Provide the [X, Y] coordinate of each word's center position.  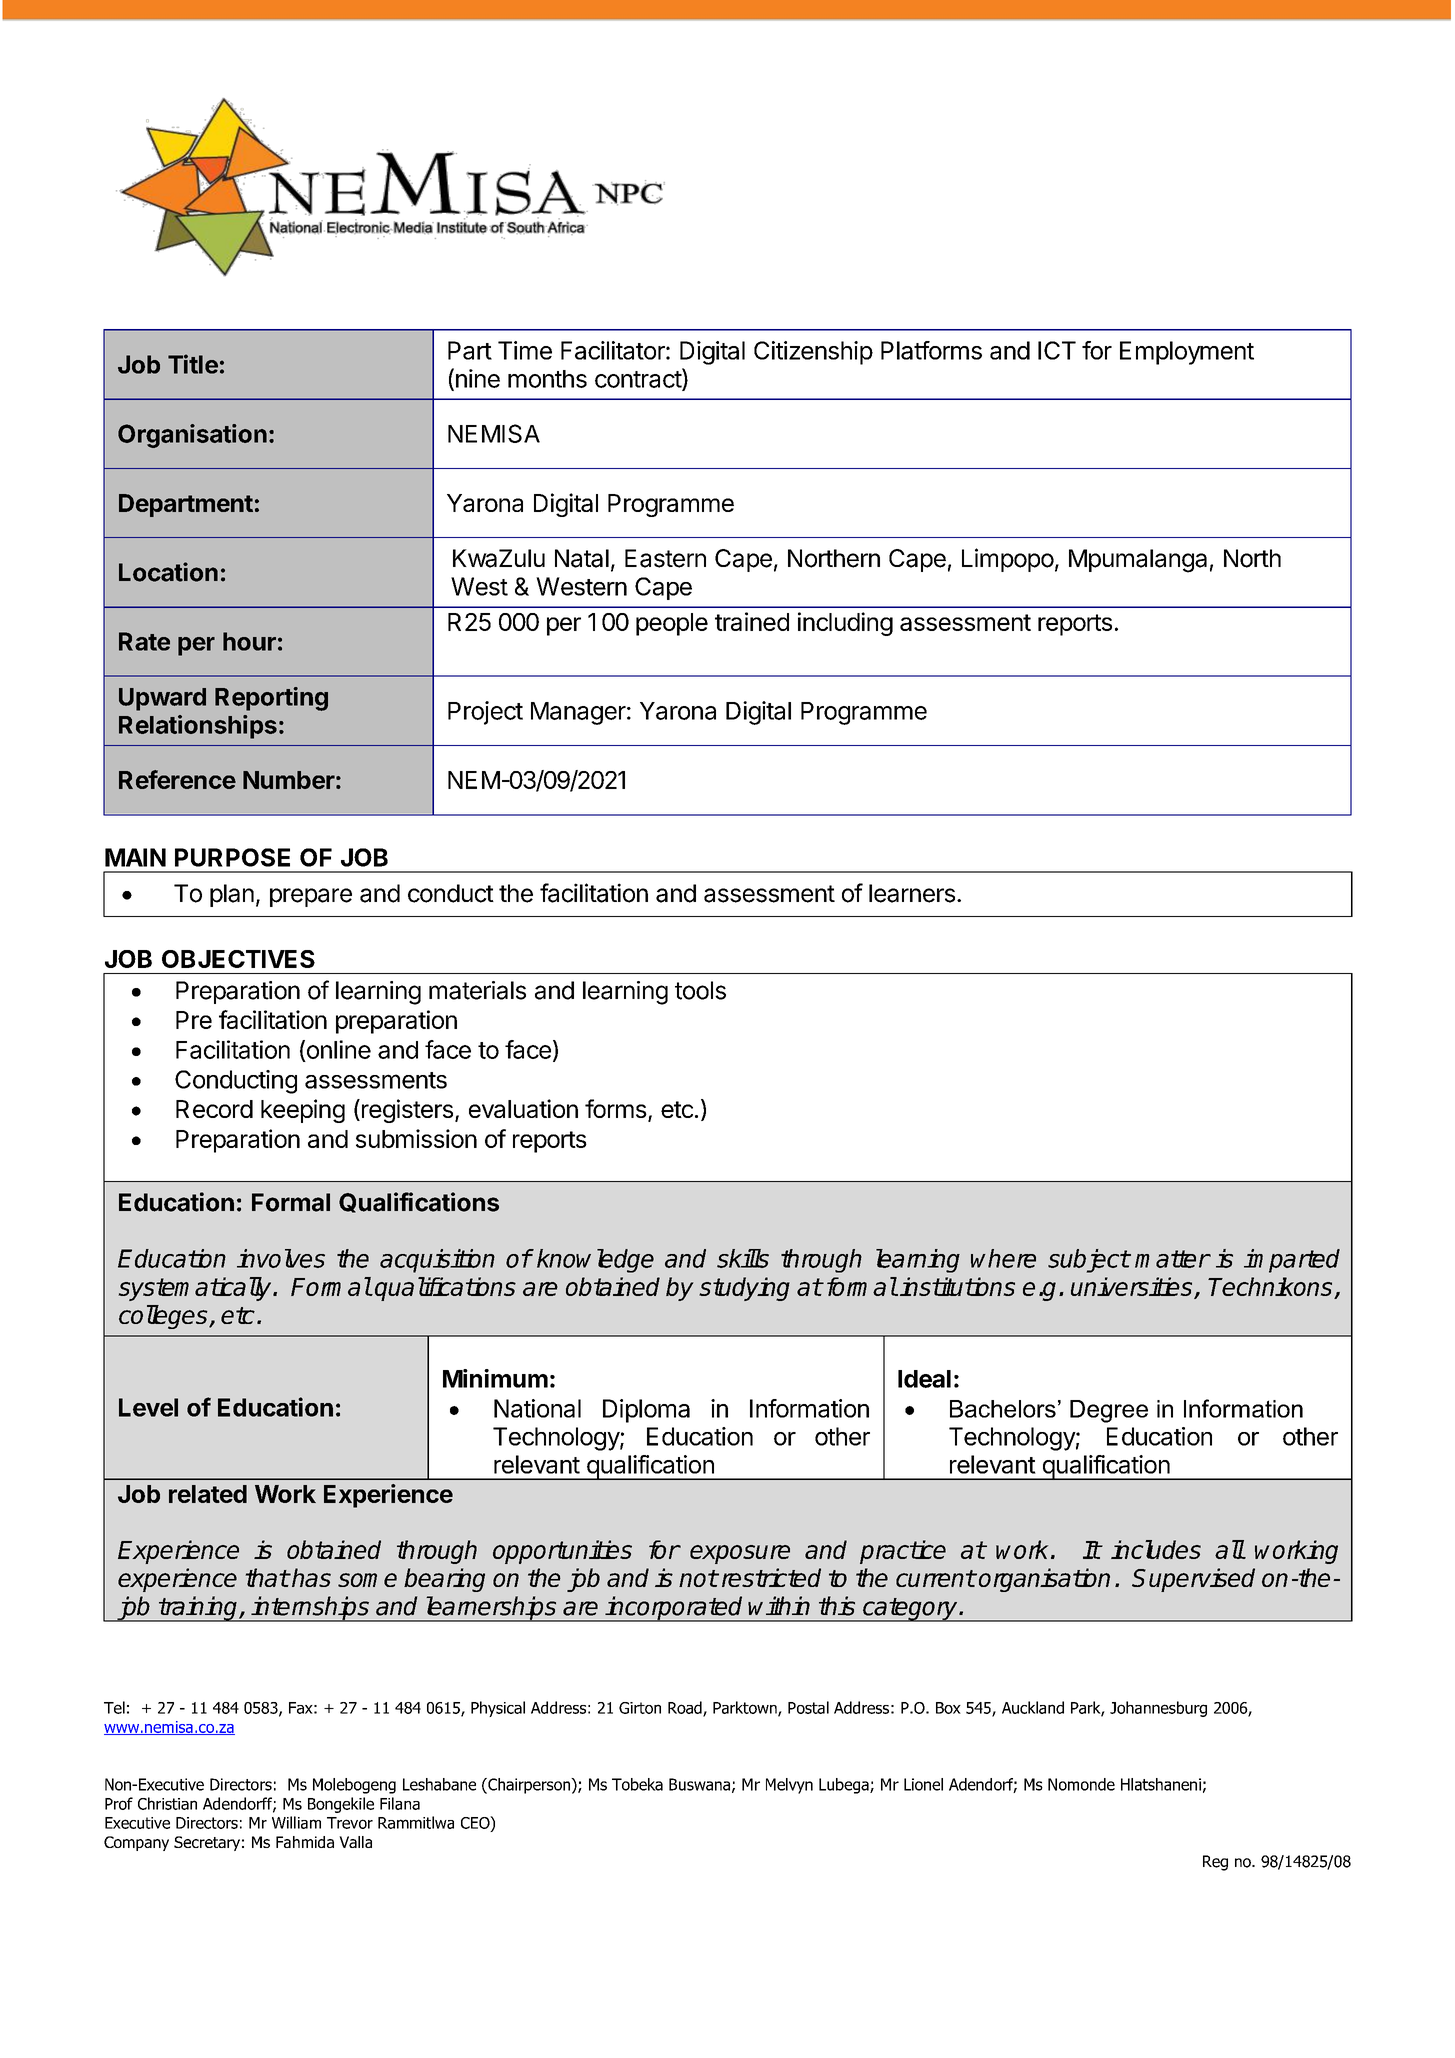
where [1003, 1258]
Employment [1187, 353]
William [296, 1822]
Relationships [198, 727]
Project [485, 713]
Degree [1109, 1411]
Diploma [646, 1411]
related [208, 1494]
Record [214, 1109]
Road [686, 1708]
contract [639, 379]
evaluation [523, 1108]
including [845, 624]
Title [193, 364]
